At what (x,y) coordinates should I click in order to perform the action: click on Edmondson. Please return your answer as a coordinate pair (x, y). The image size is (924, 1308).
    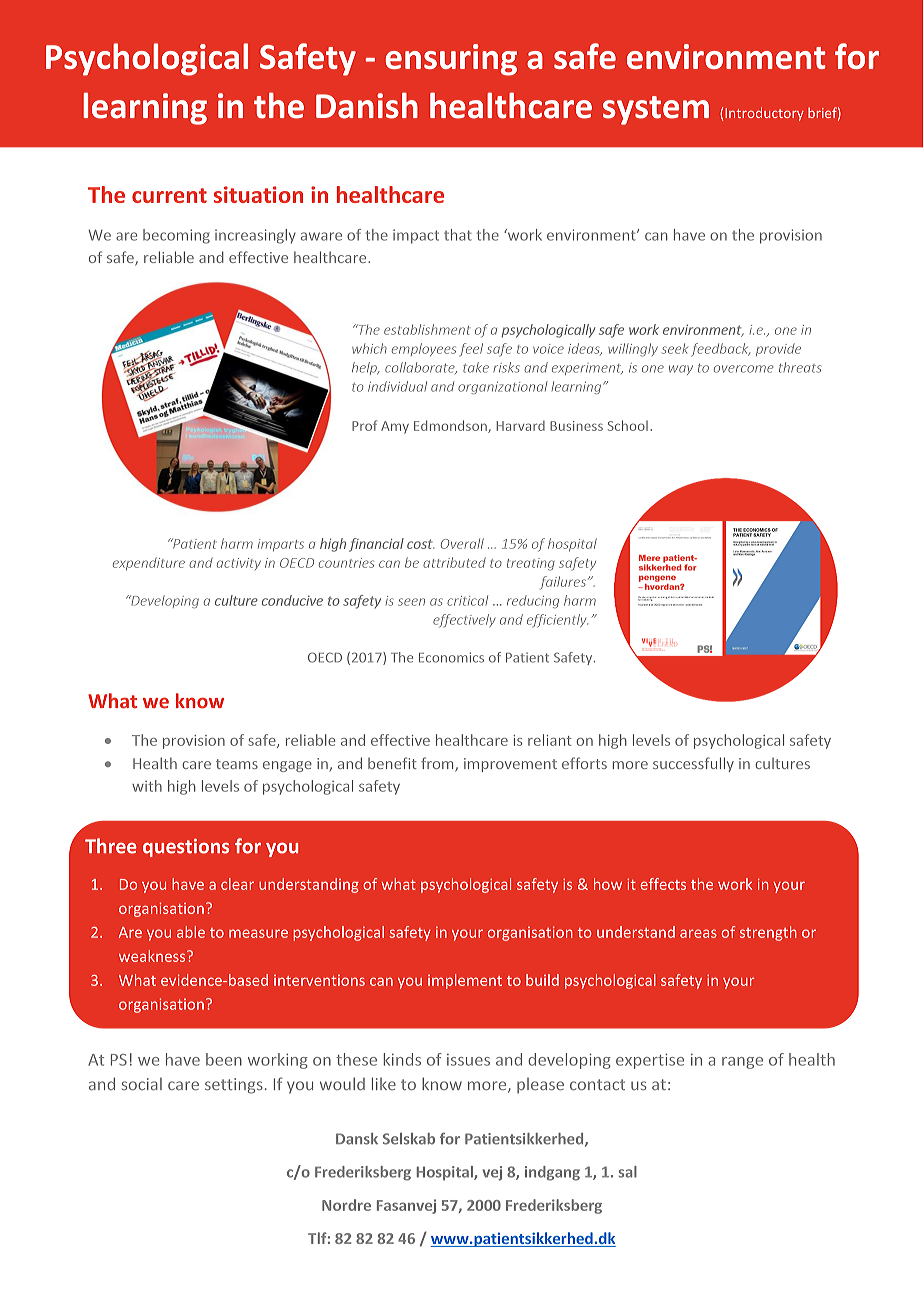
    Looking at the image, I should click on (451, 426).
